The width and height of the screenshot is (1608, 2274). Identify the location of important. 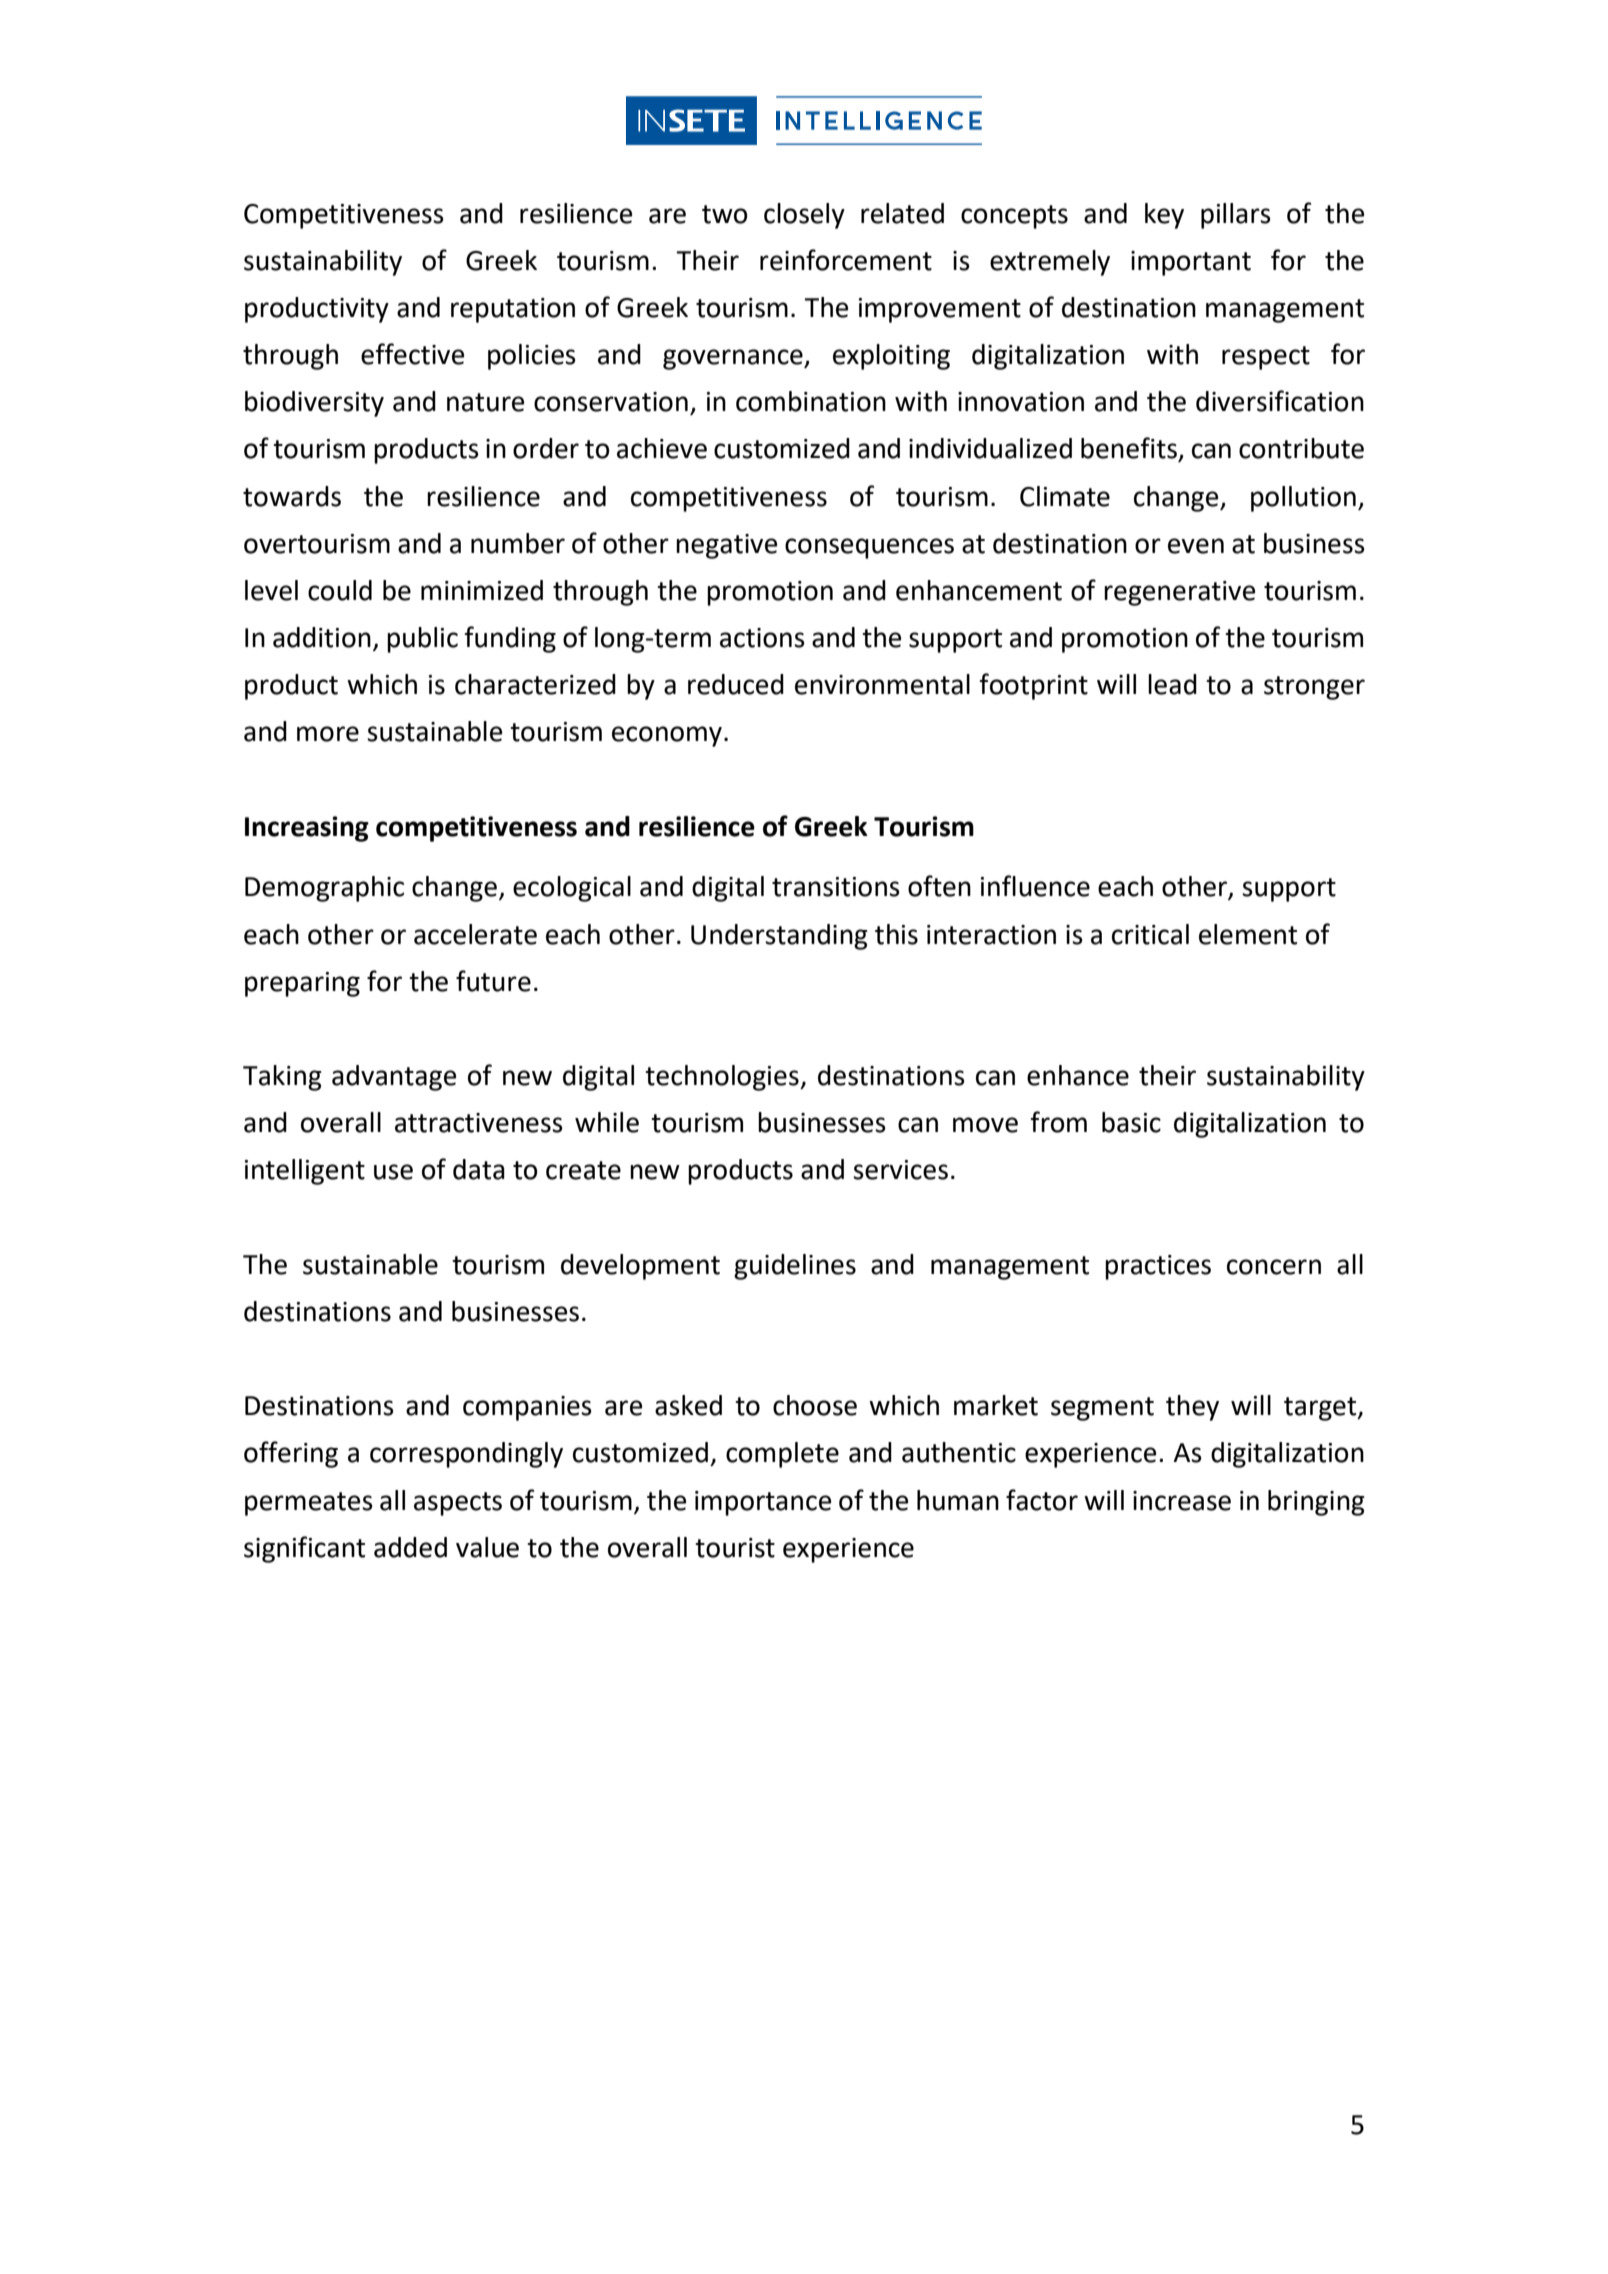
(1191, 263).
